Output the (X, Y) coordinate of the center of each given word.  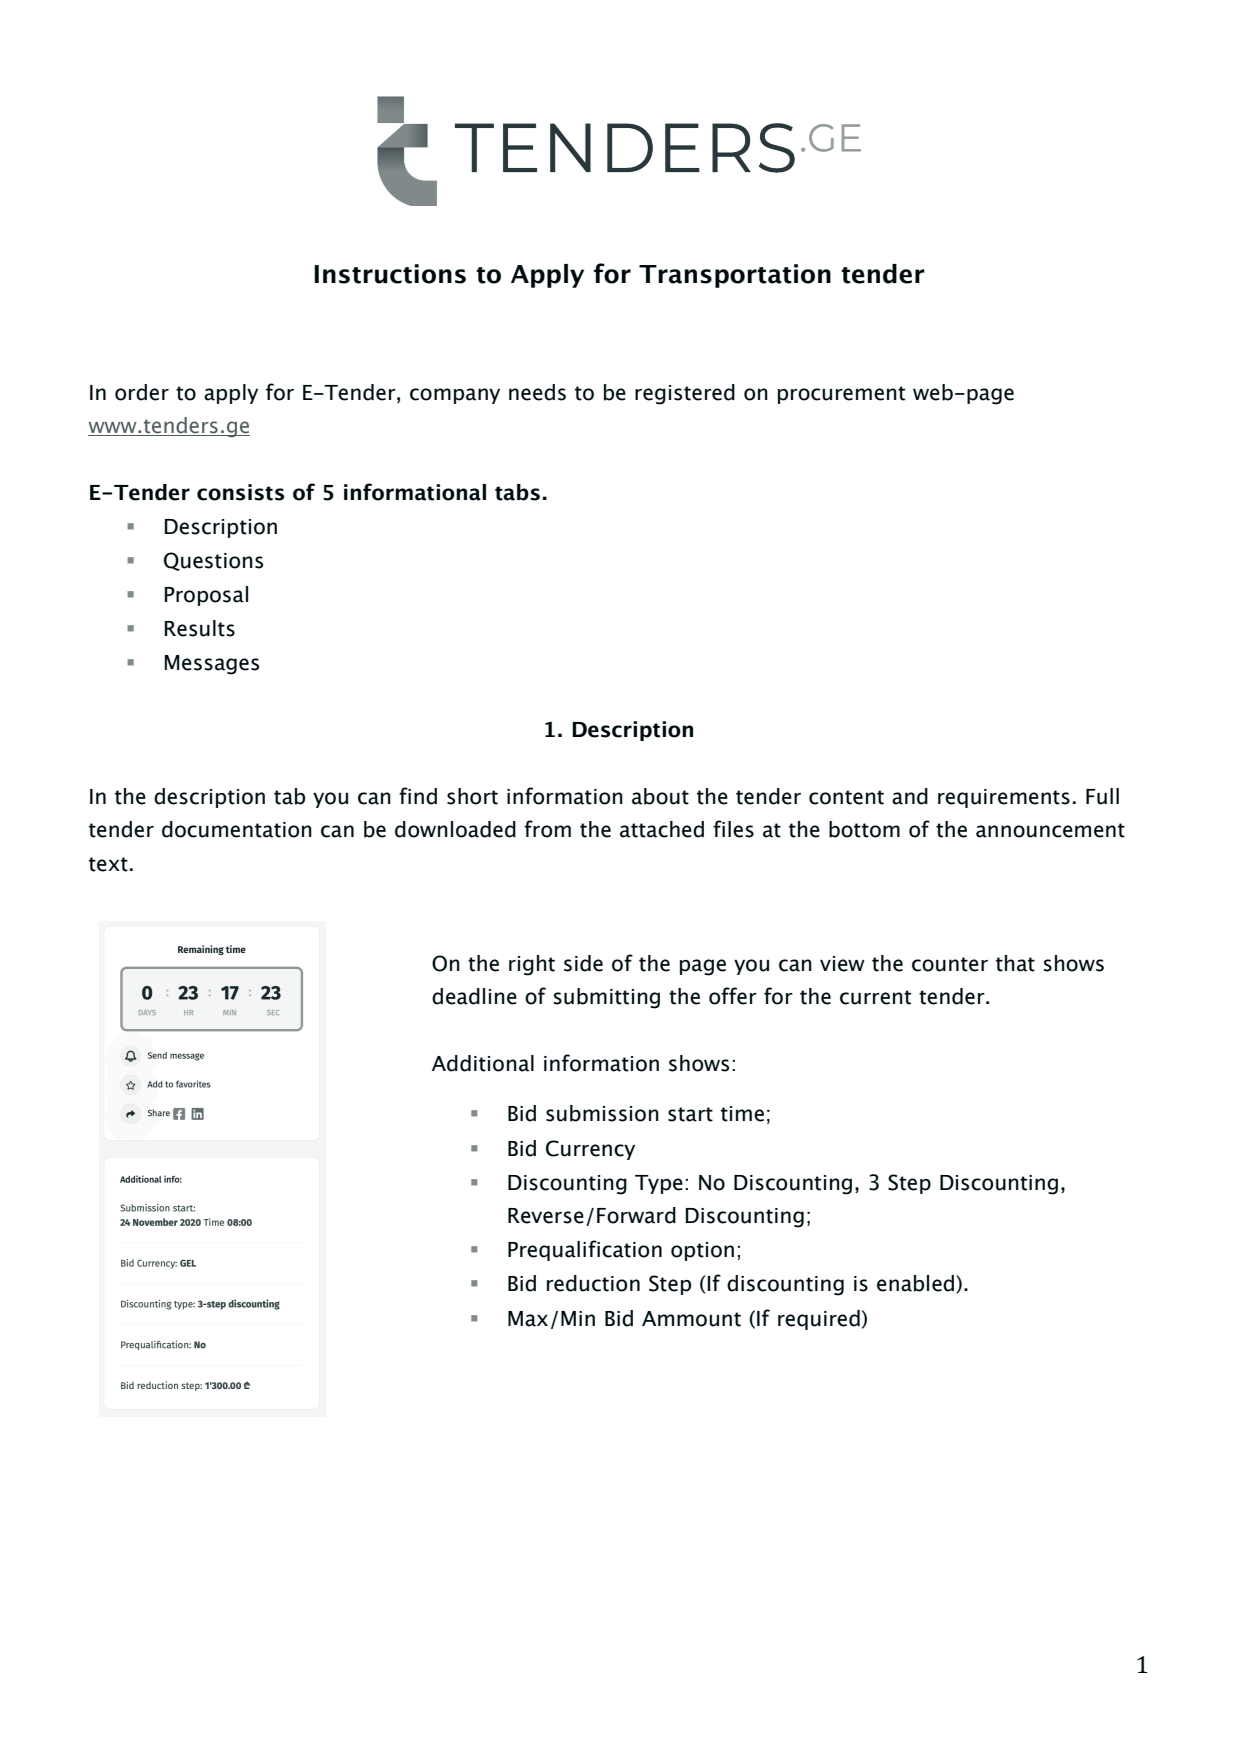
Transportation (735, 276)
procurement (841, 395)
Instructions (390, 274)
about (660, 796)
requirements (1004, 798)
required (819, 1320)
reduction (593, 1283)
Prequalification (585, 1250)
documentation (237, 829)
